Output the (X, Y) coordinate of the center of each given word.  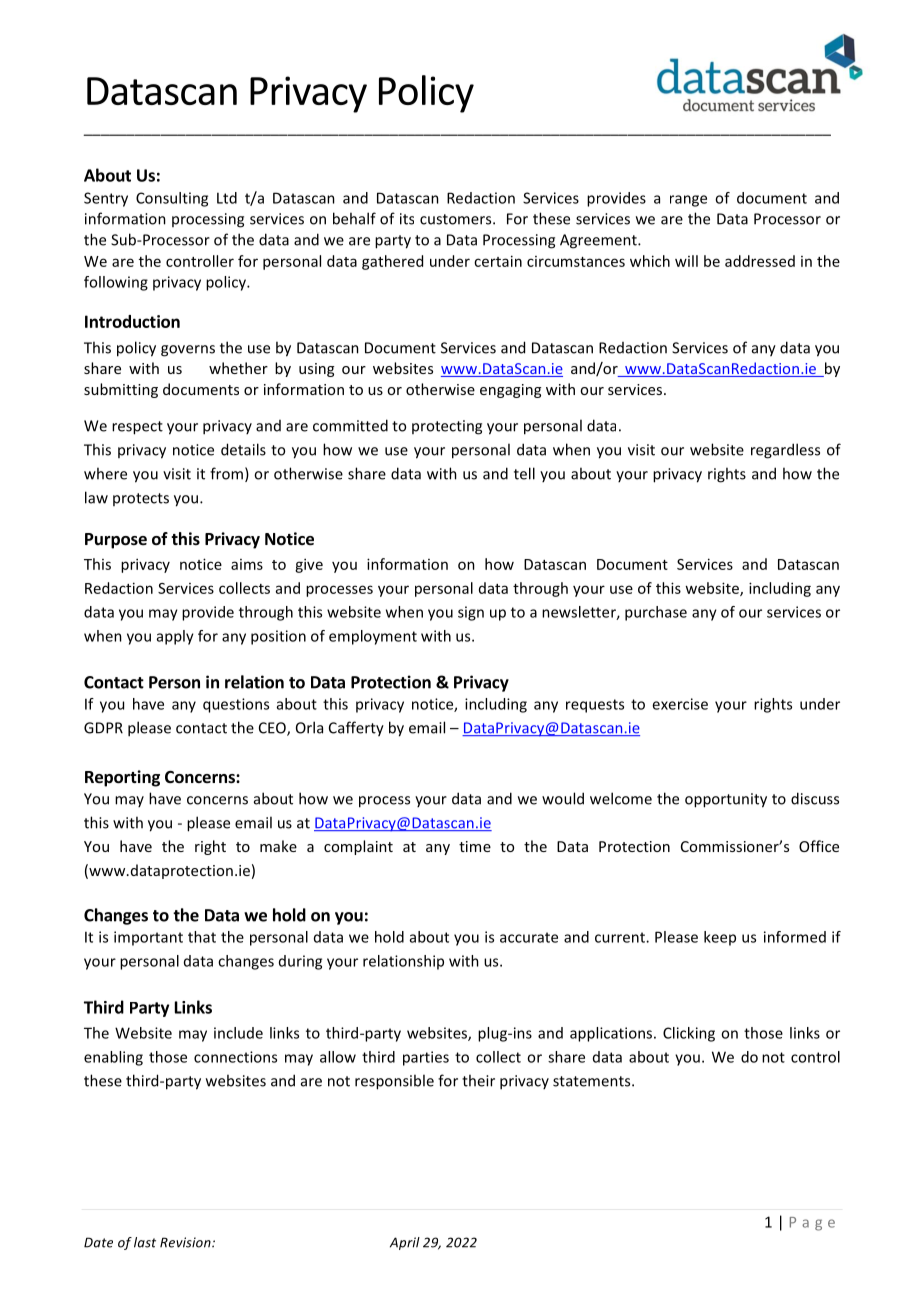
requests (595, 706)
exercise (680, 704)
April (405, 1243)
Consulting (172, 199)
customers (457, 219)
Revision (186, 1242)
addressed (760, 261)
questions (236, 705)
